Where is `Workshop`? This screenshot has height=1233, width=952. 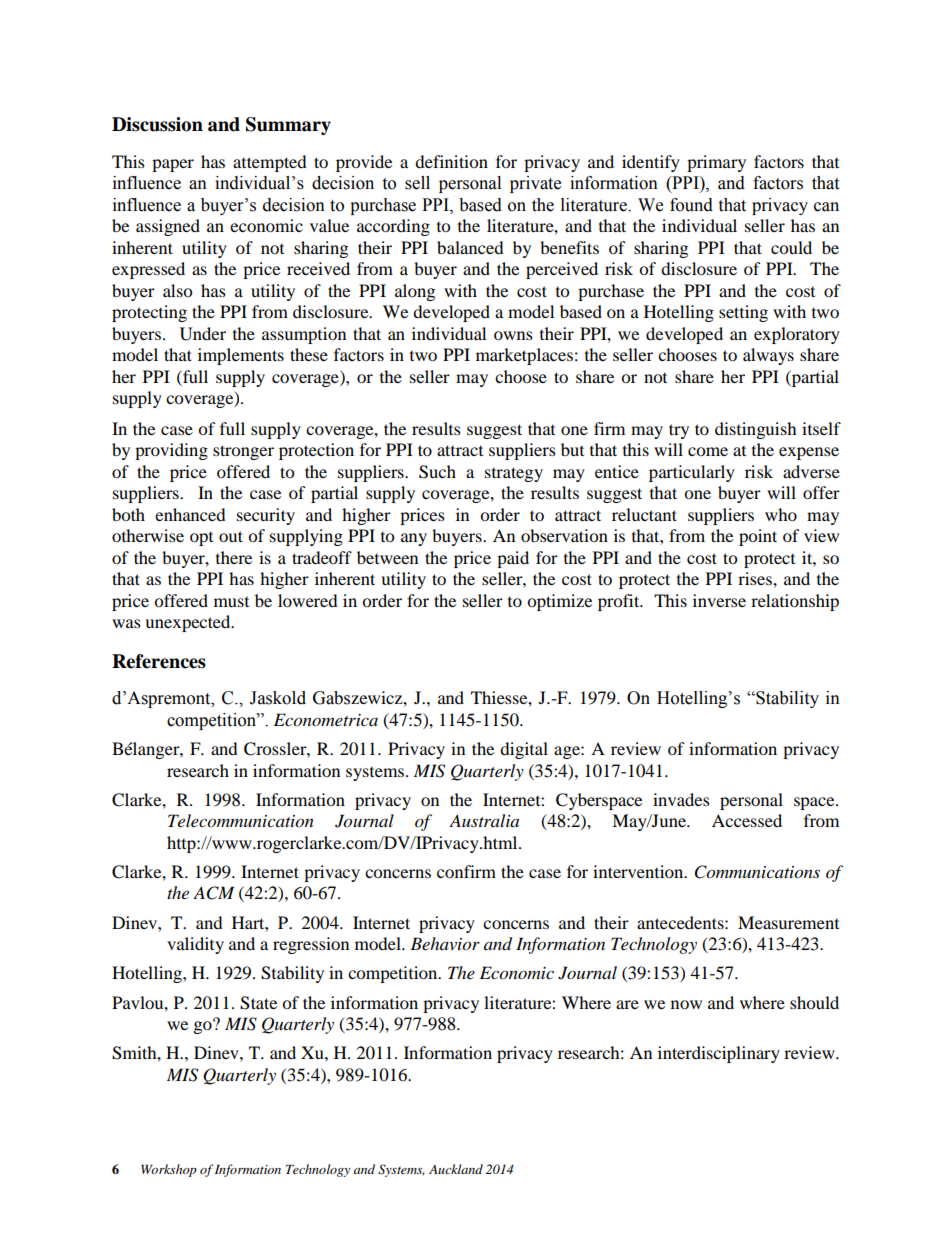 Workshop is located at coordinates (169, 1170).
